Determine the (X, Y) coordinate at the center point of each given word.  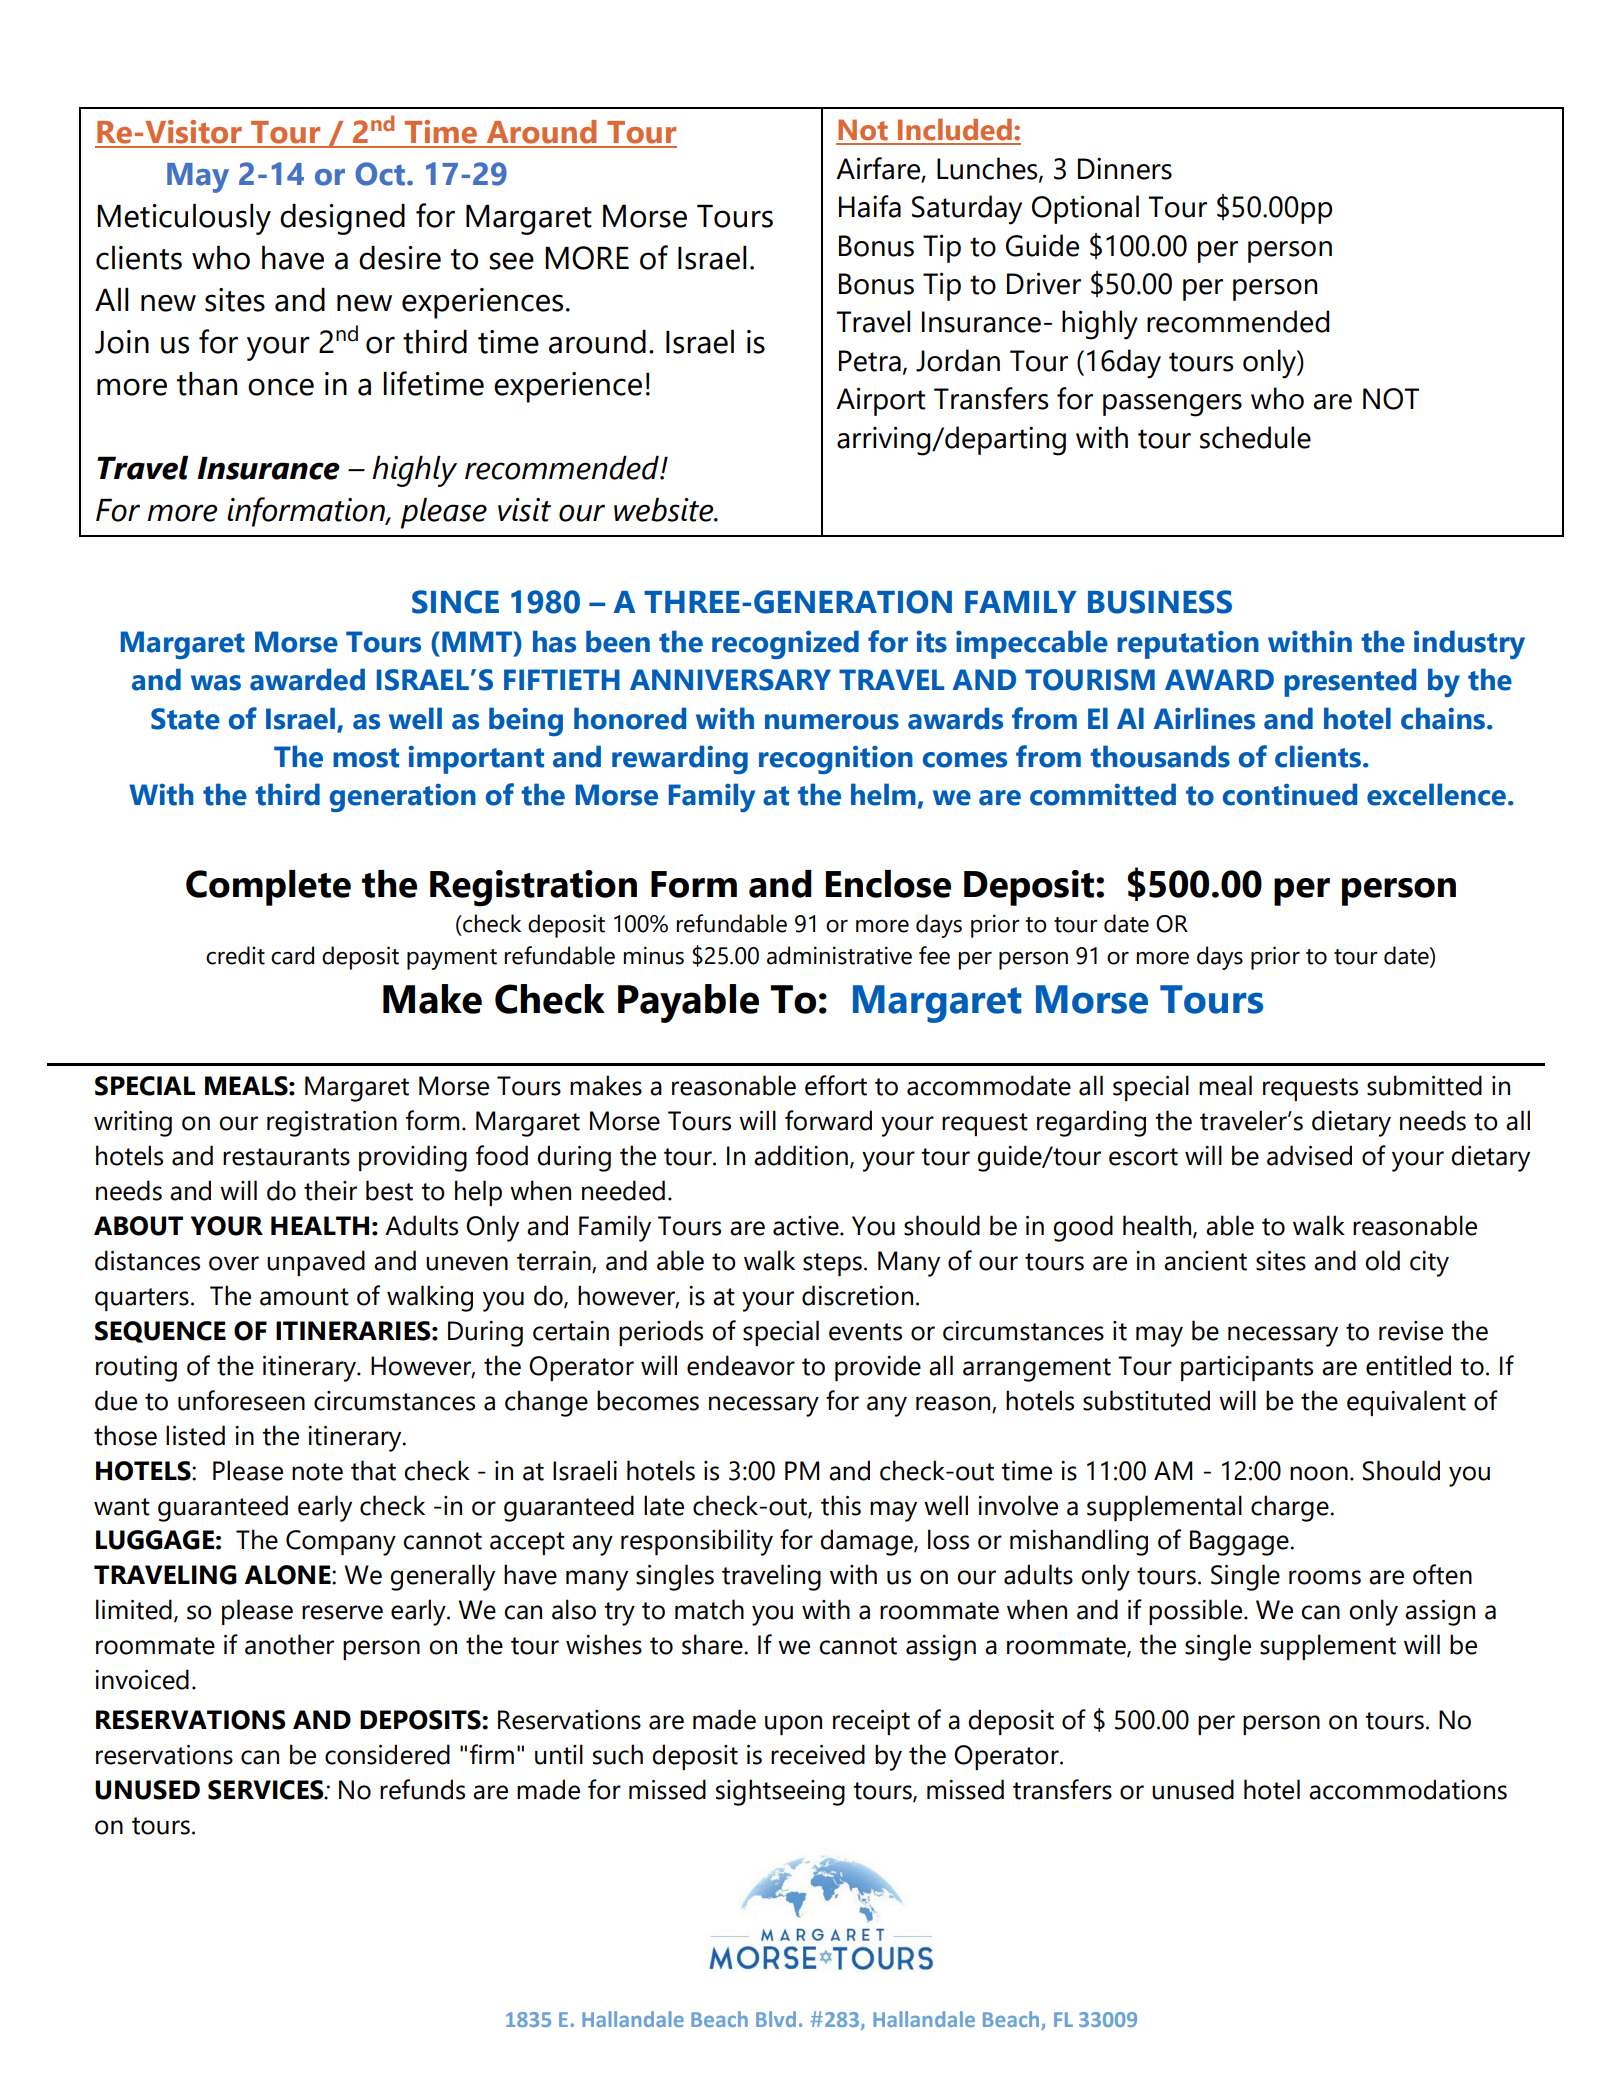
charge (1291, 1508)
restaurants (286, 1157)
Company (341, 1543)
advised (1309, 1155)
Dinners (1125, 168)
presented (1350, 682)
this (841, 1505)
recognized (785, 644)
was (216, 683)
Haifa (870, 206)
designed (342, 219)
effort (836, 1085)
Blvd (776, 2019)
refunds (422, 1789)
